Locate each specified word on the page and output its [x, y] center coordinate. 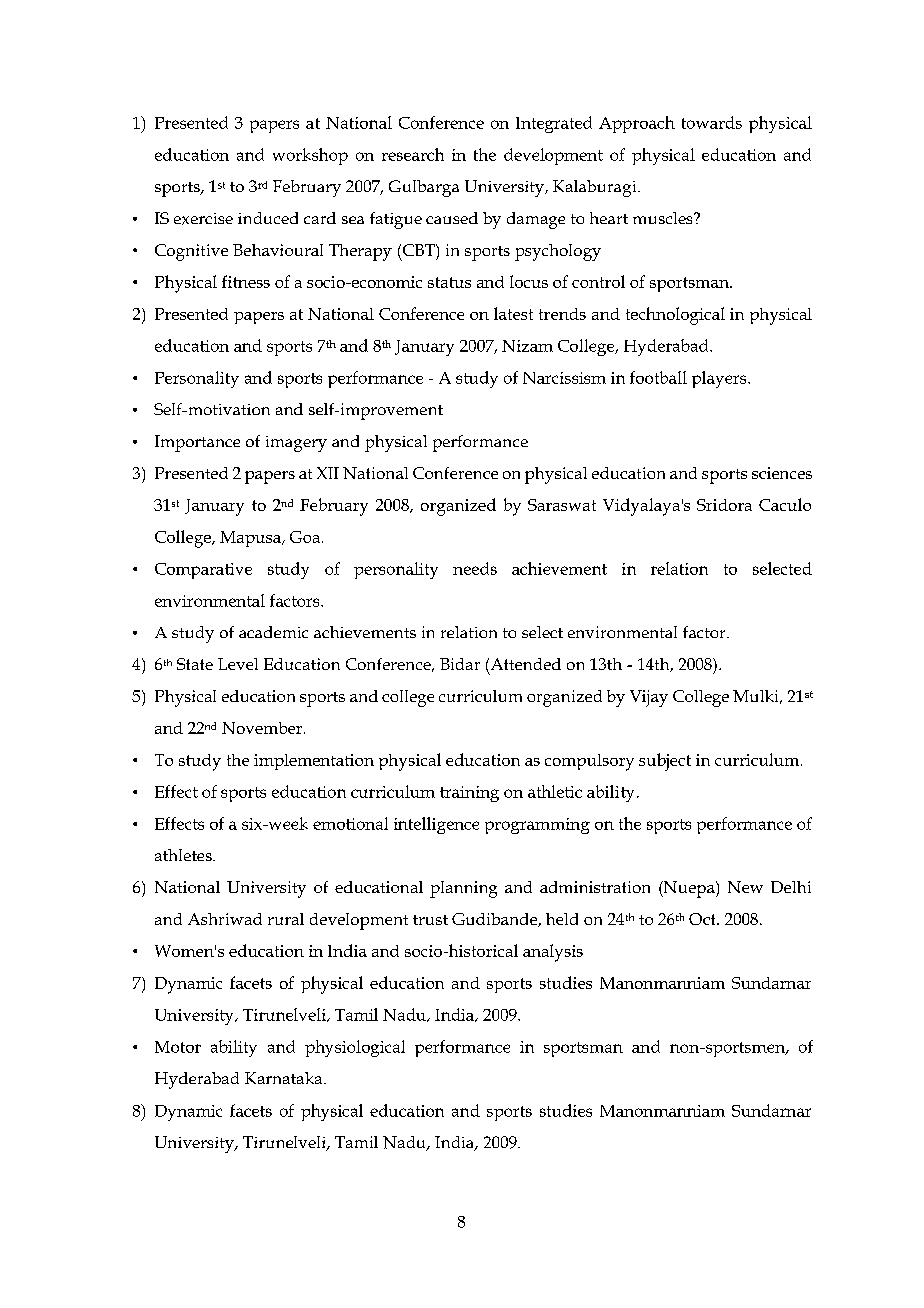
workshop [310, 156]
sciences [782, 473]
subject [665, 762]
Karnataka [285, 1078]
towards [712, 122]
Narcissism [564, 378]
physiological [355, 1048]
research [413, 154]
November [263, 728]
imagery [296, 444]
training [469, 794]
